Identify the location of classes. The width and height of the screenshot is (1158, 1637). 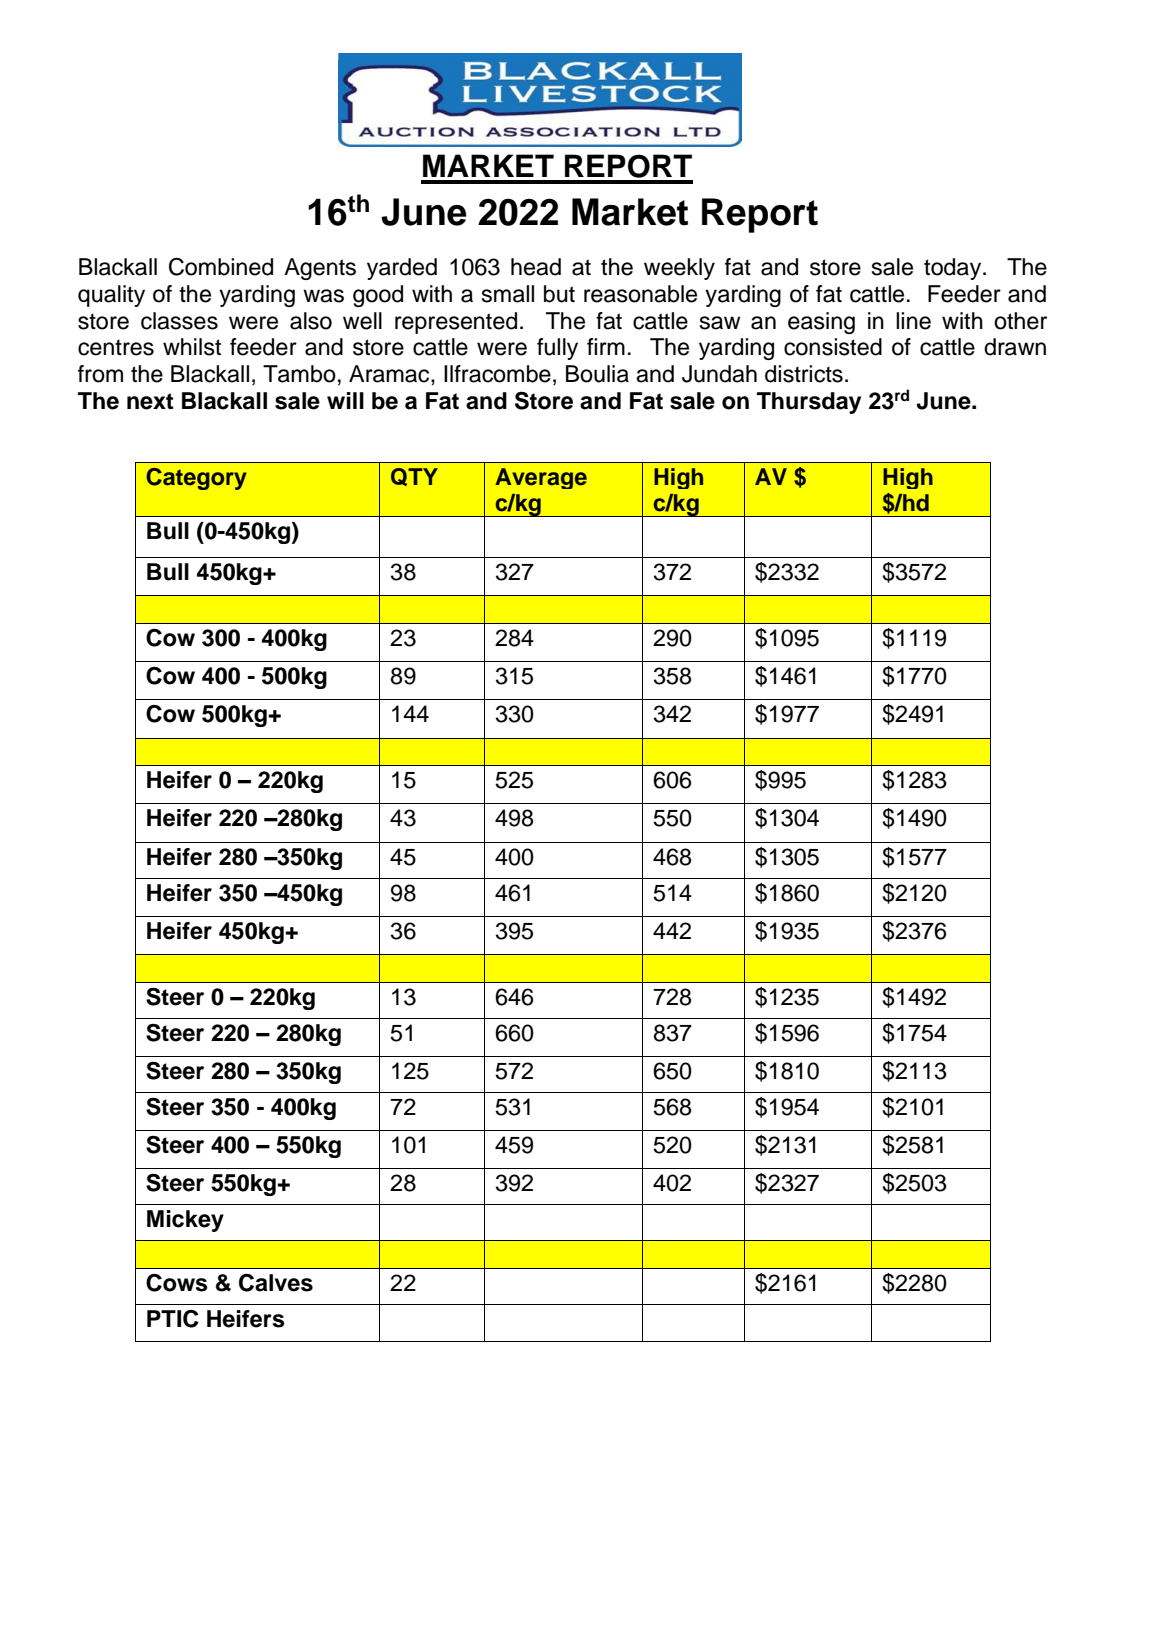
(179, 321).
